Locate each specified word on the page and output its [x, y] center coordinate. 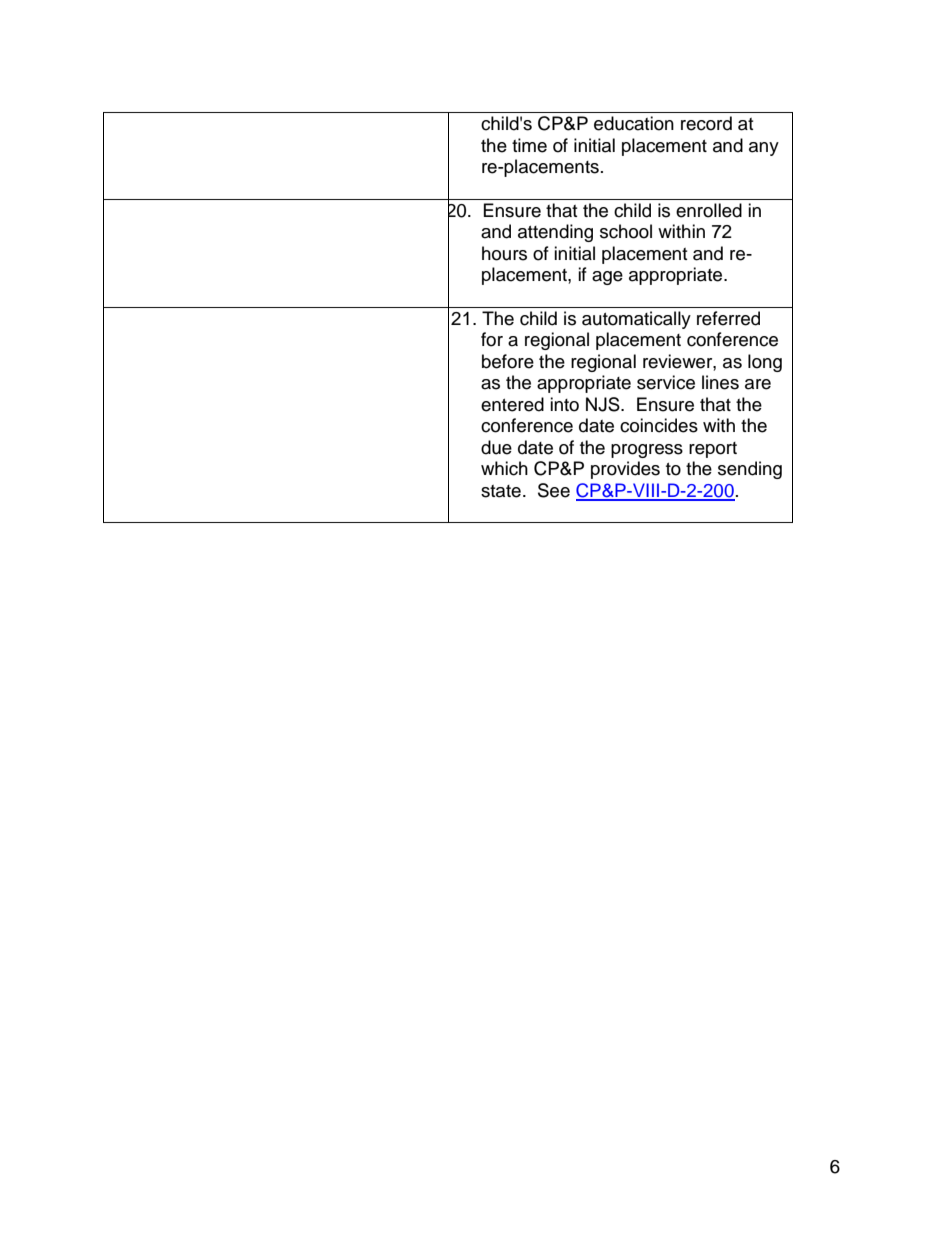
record [706, 123]
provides [625, 470]
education [634, 123]
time [529, 145]
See [554, 490]
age [607, 278]
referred [728, 318]
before [508, 361]
